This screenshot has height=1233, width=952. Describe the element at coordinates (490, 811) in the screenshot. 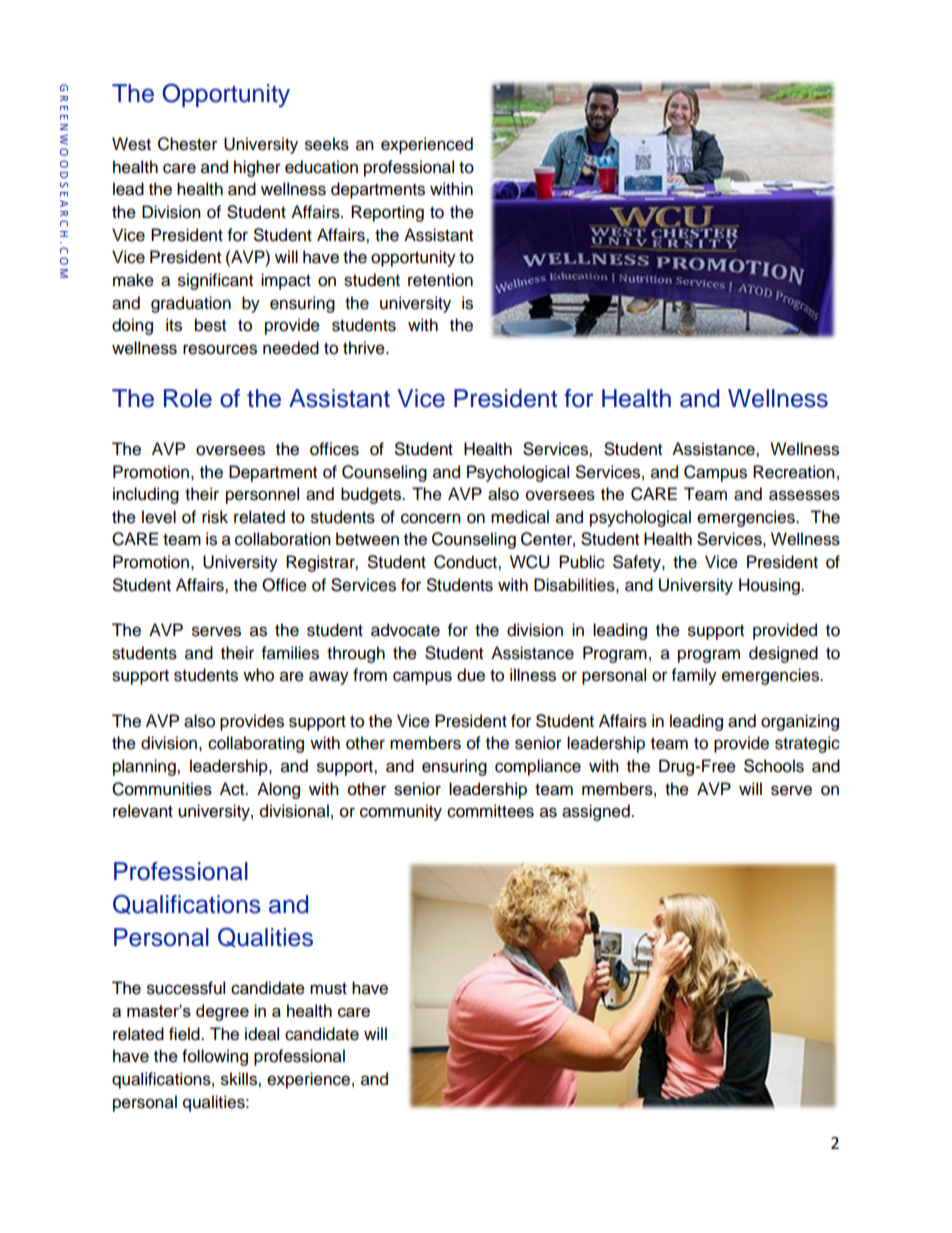

I see `committees` at that location.
